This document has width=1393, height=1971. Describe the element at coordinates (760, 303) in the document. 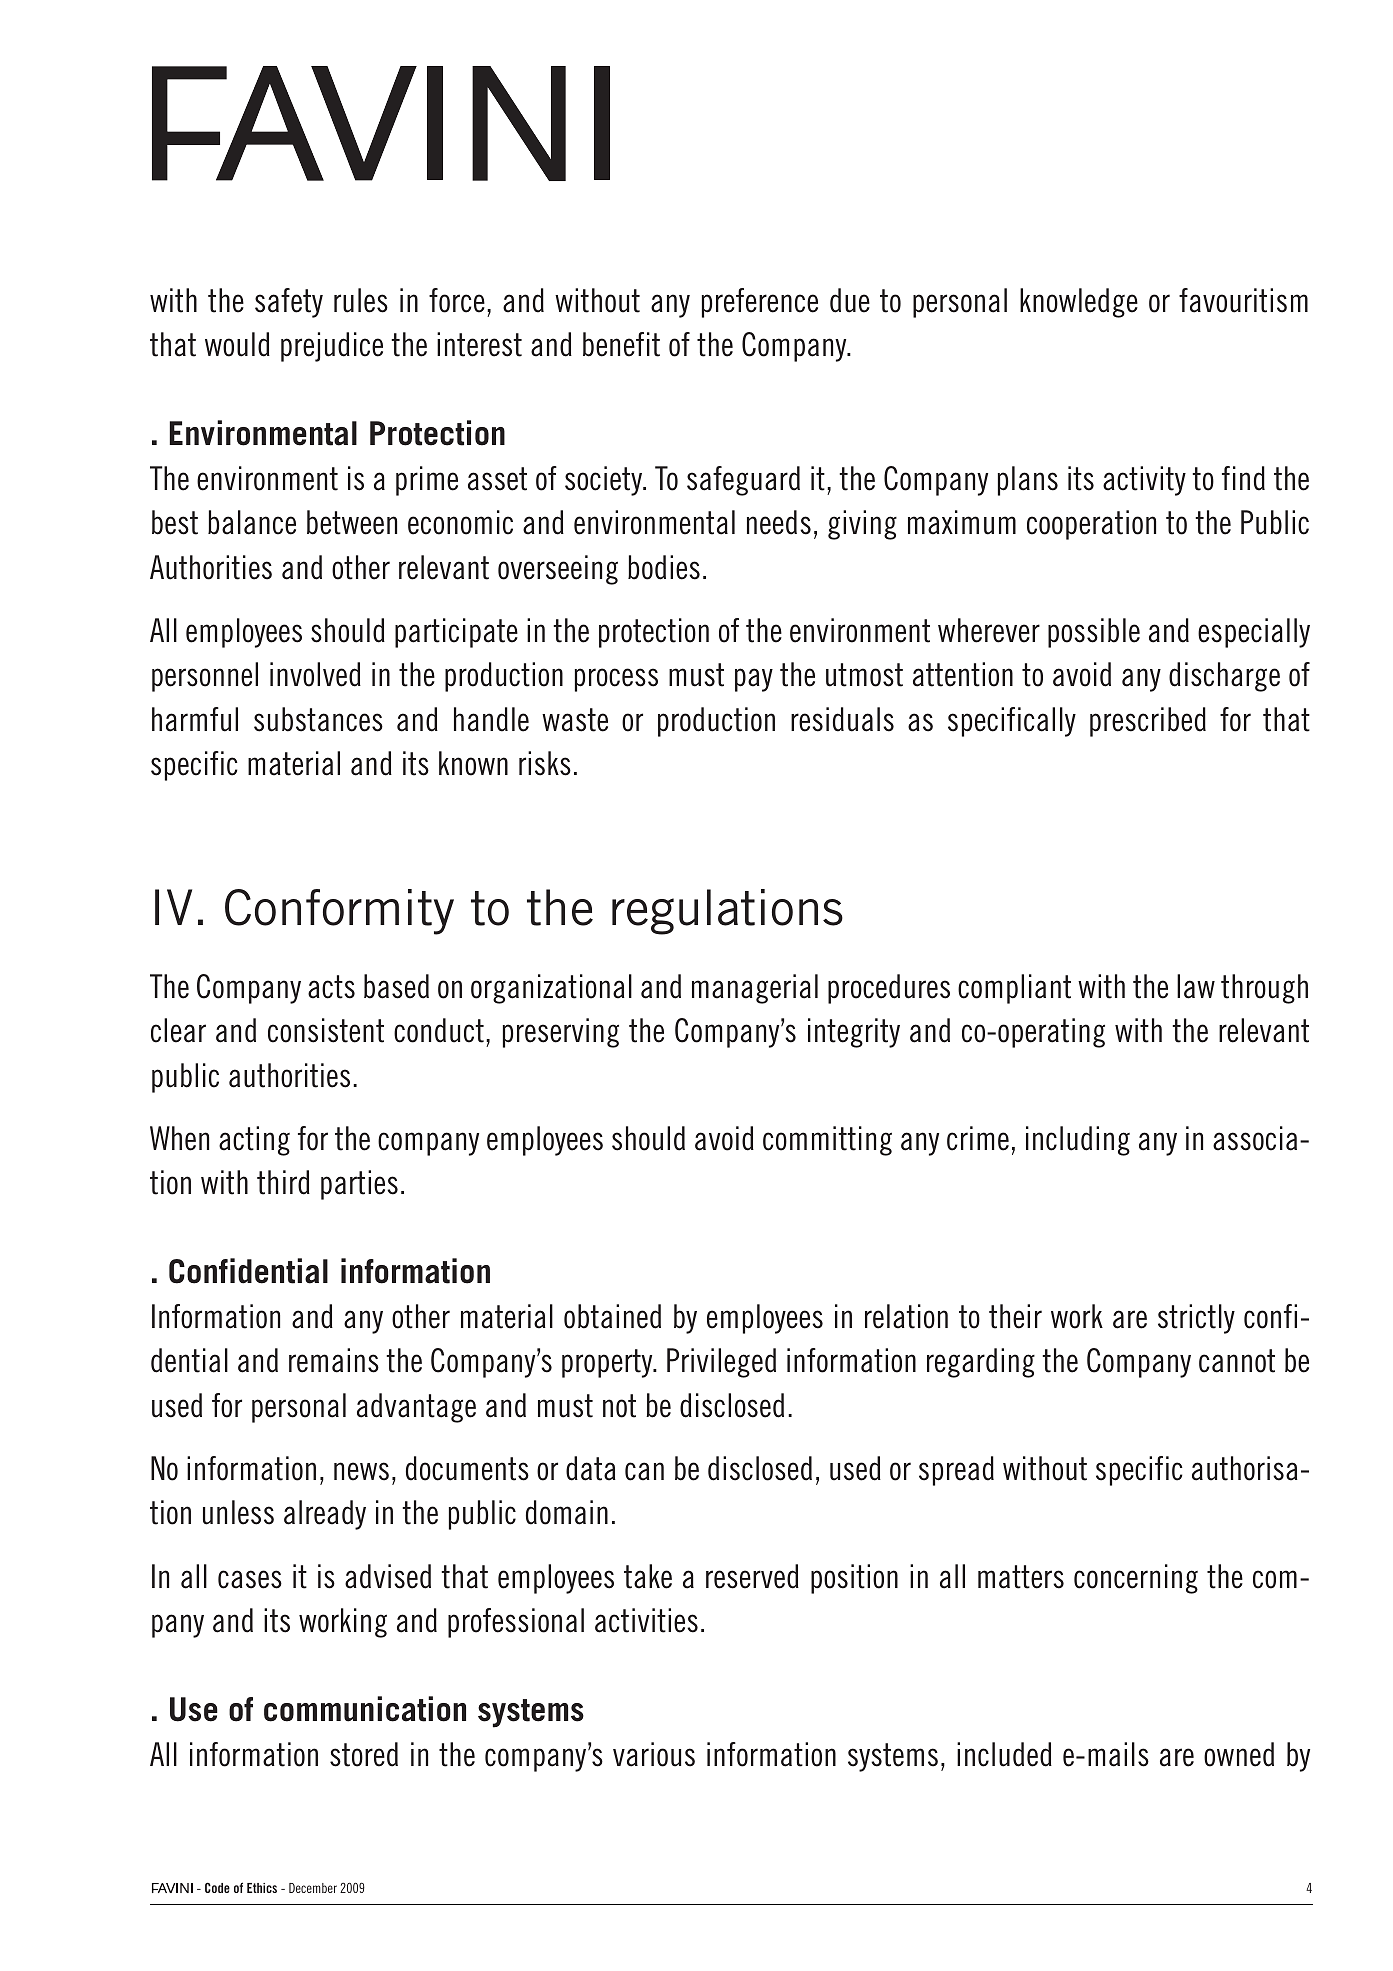

I see `preference` at that location.
